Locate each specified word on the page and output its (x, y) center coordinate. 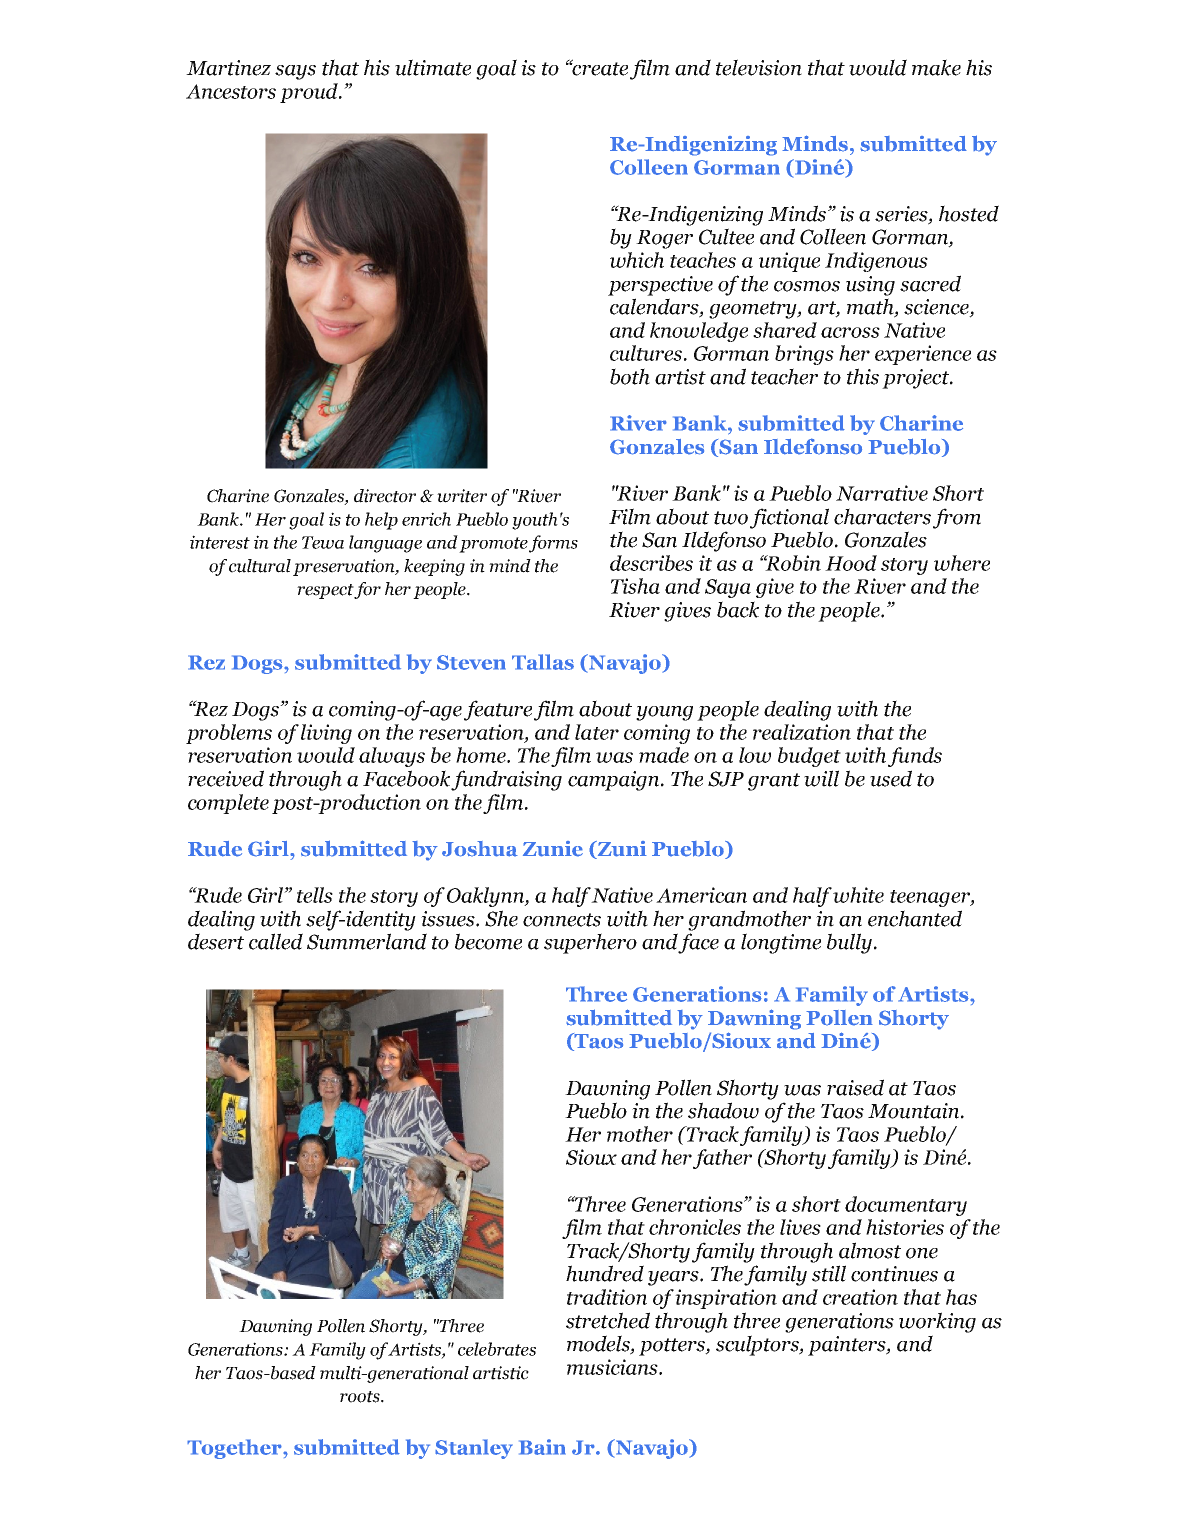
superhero (590, 943)
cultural (260, 566)
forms (553, 544)
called (276, 941)
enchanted (915, 918)
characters (882, 516)
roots (361, 1397)
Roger (664, 239)
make (936, 67)
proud (310, 93)
